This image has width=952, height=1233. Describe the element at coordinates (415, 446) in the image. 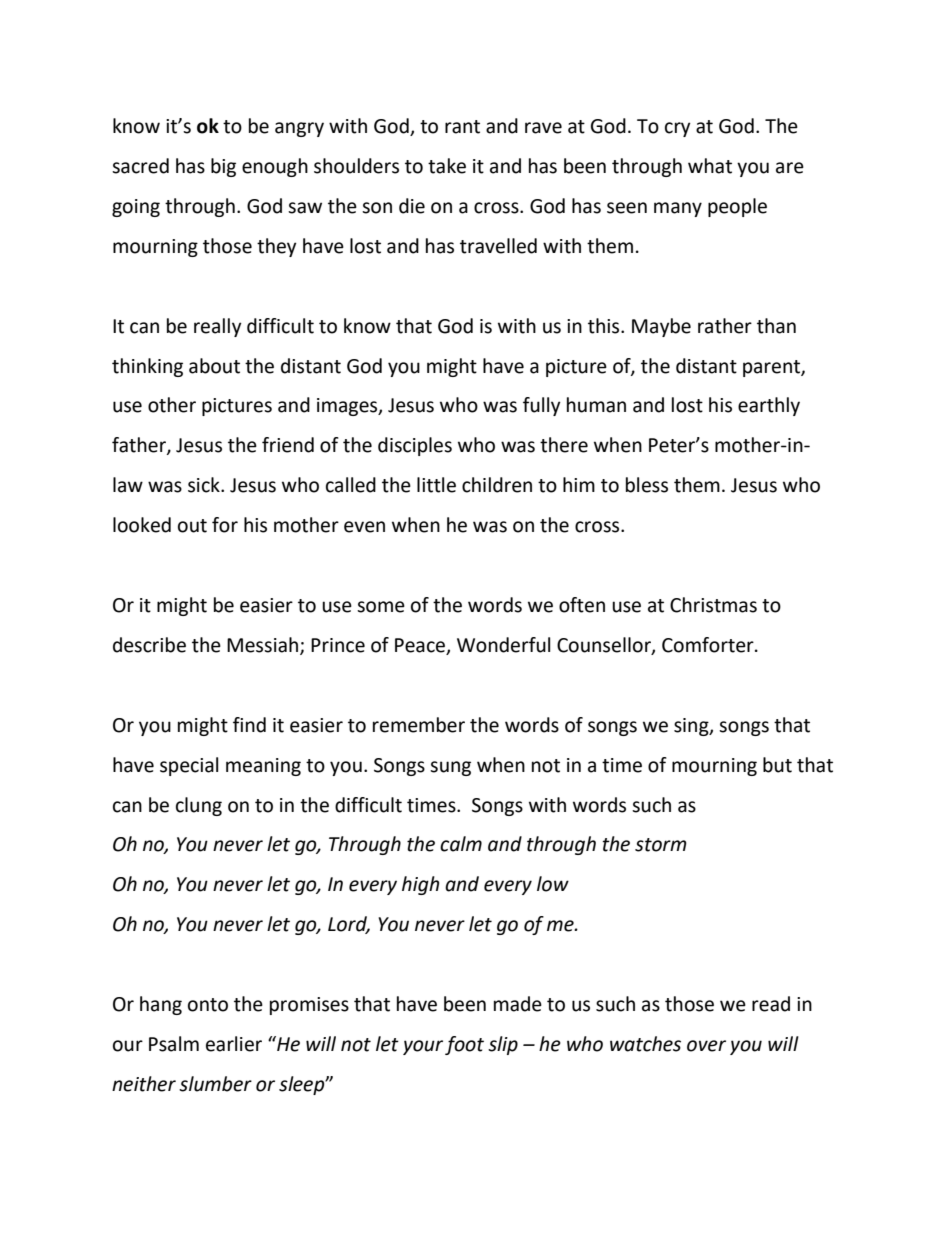

I see `disciples` at that location.
